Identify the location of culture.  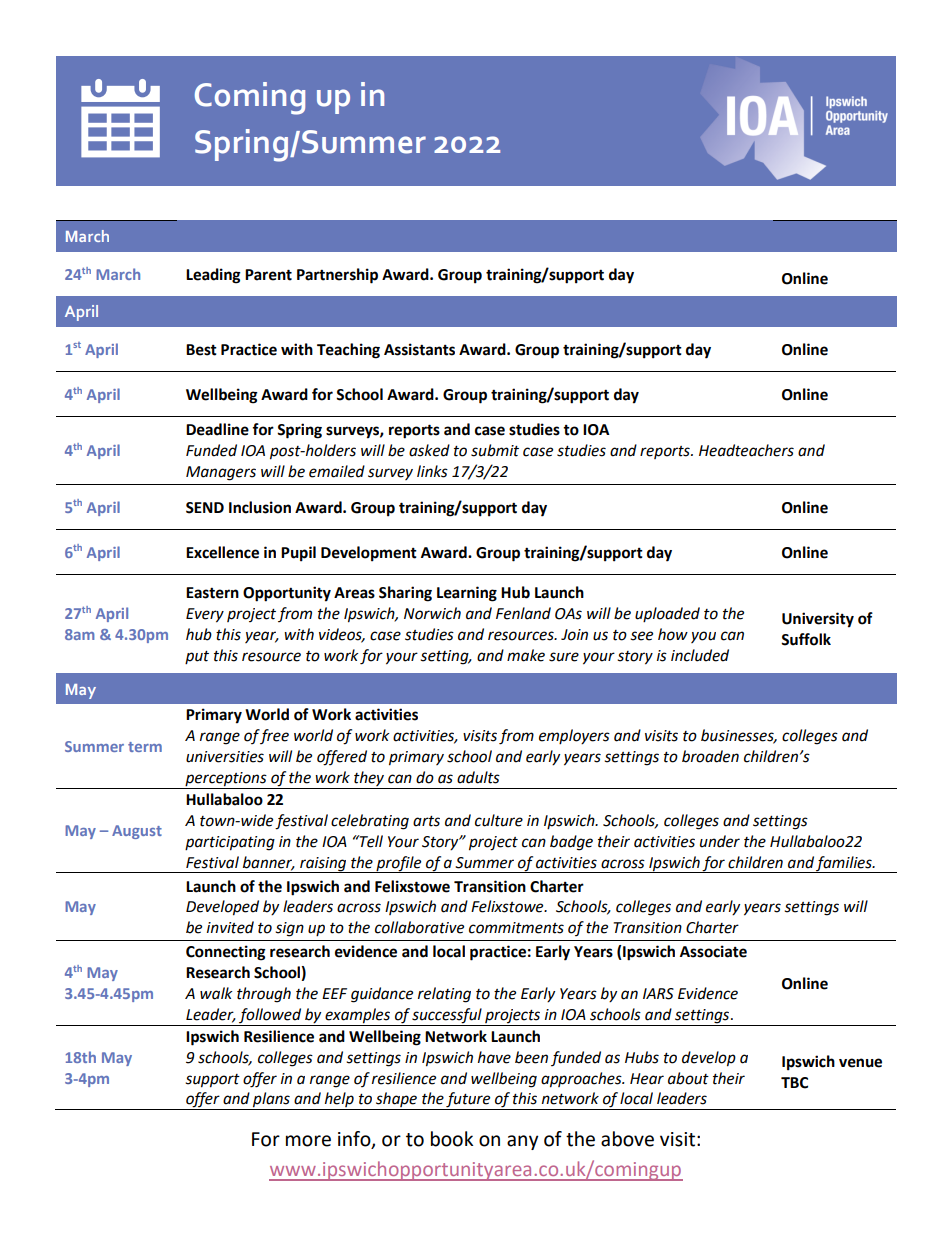
(499, 820).
